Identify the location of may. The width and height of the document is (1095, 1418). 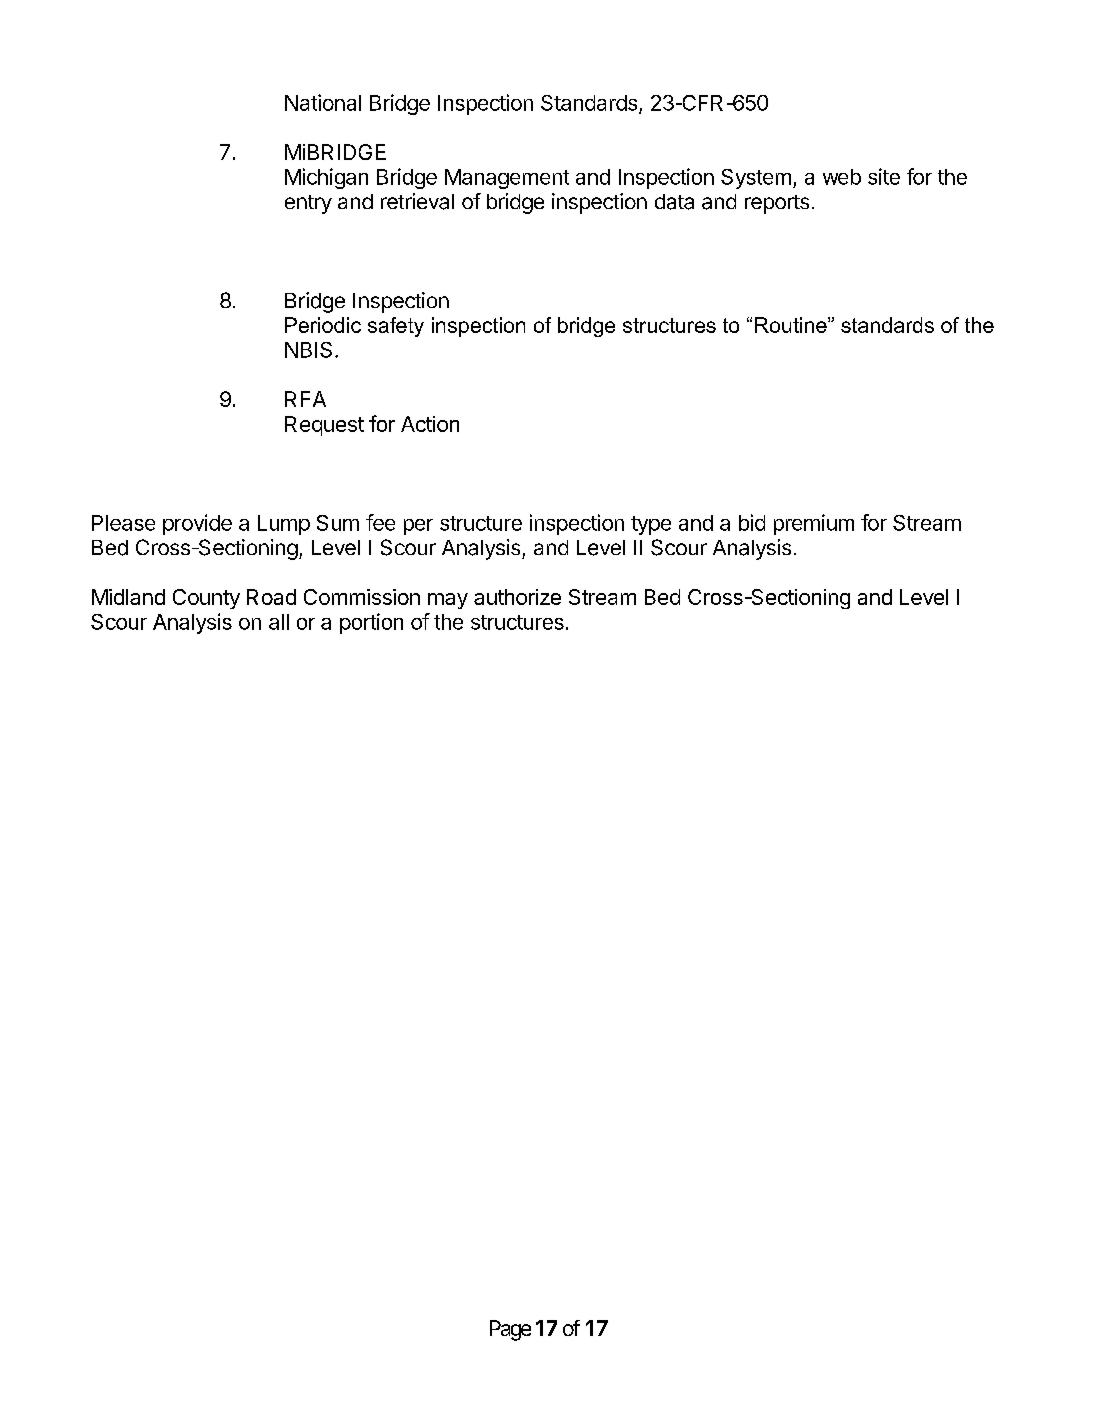
(448, 601).
